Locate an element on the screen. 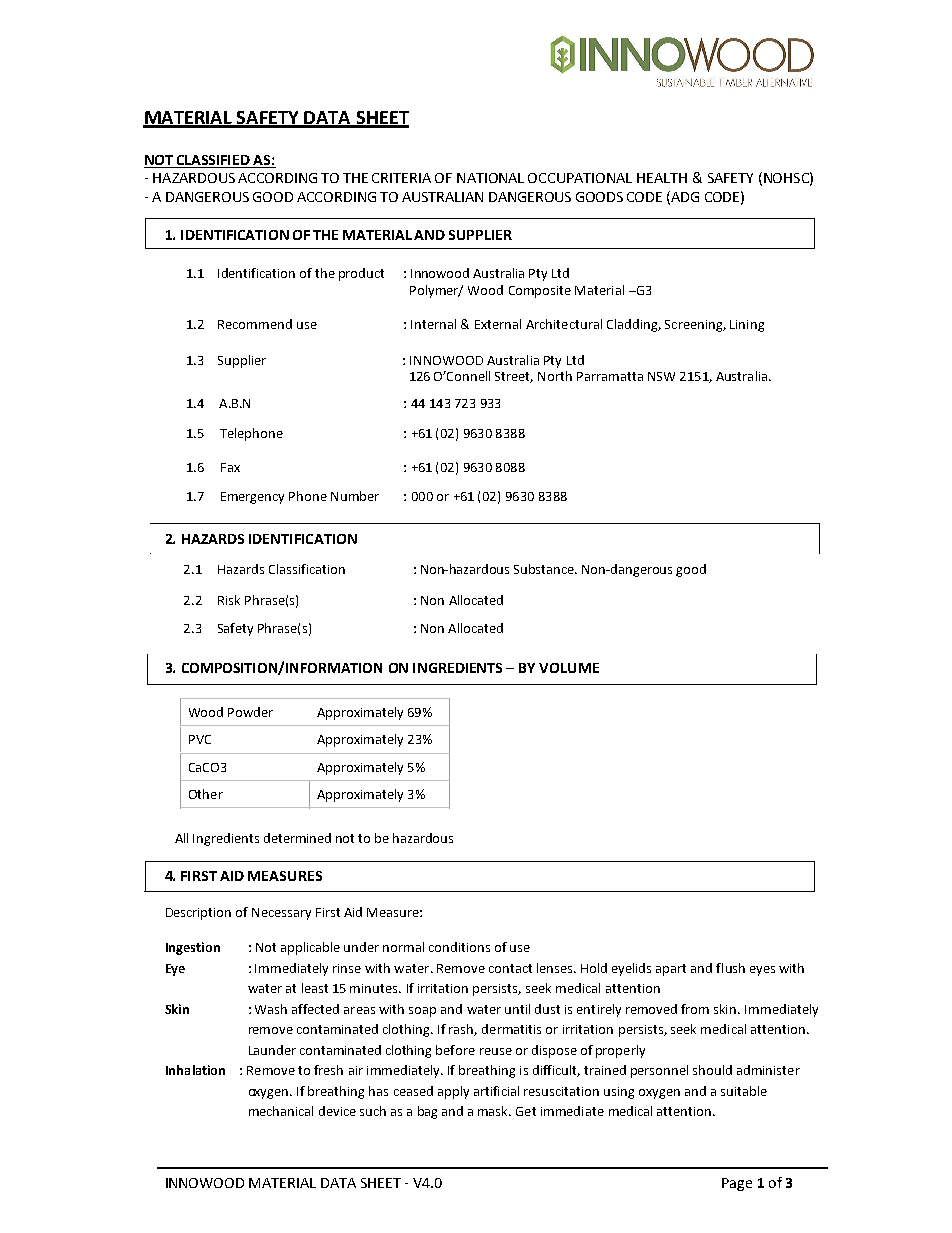  CLASSIFIED is located at coordinates (213, 160).
